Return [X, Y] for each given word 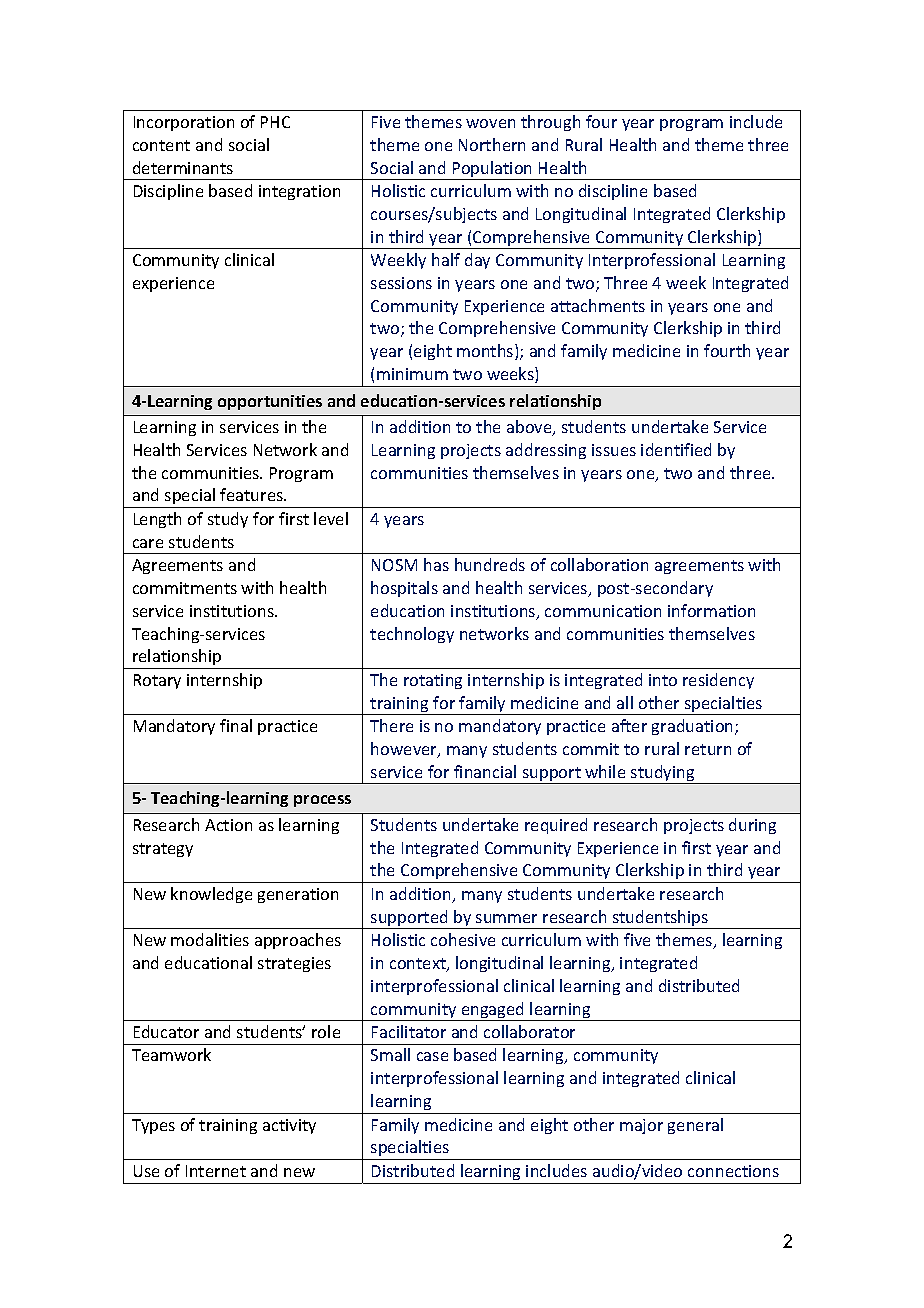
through [550, 123]
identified [676, 449]
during [752, 826]
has [436, 564]
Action [228, 825]
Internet [216, 1171]
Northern [492, 144]
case [432, 1056]
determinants [183, 167]
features [252, 494]
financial [485, 771]
